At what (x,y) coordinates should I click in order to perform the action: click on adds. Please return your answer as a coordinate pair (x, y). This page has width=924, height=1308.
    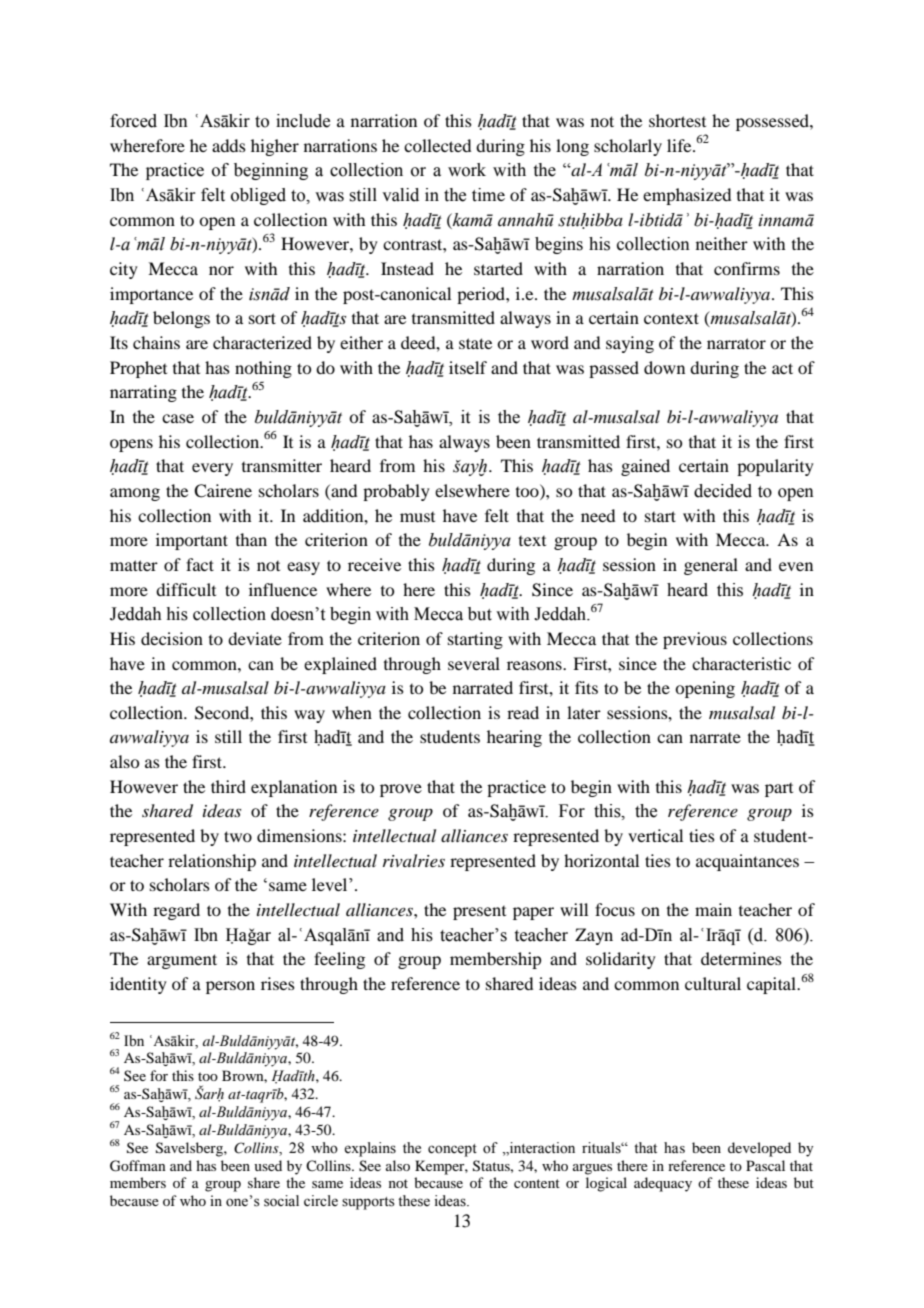
    Looking at the image, I should click on (229, 145).
